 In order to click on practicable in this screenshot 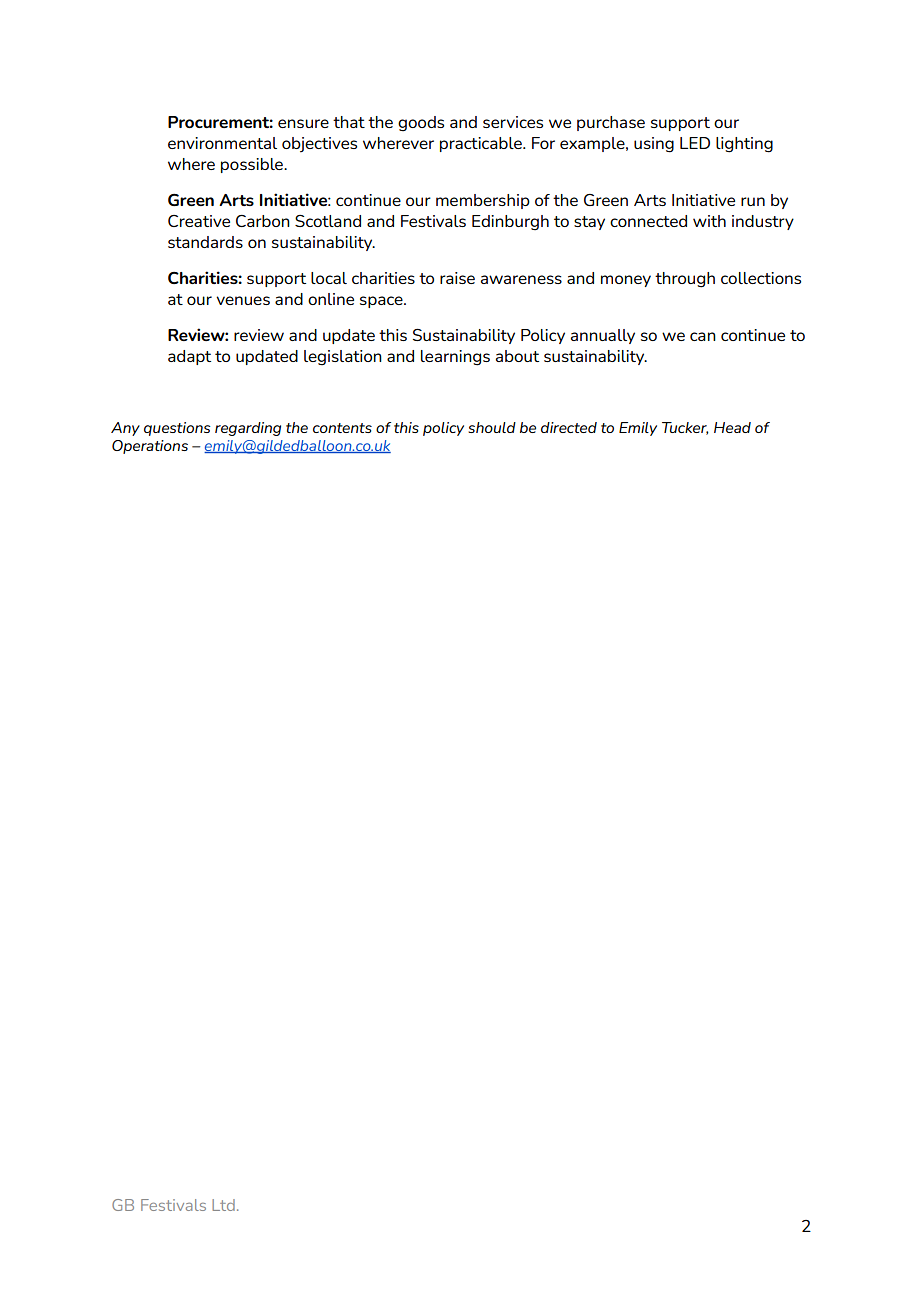, I will do `click(482, 144)`.
